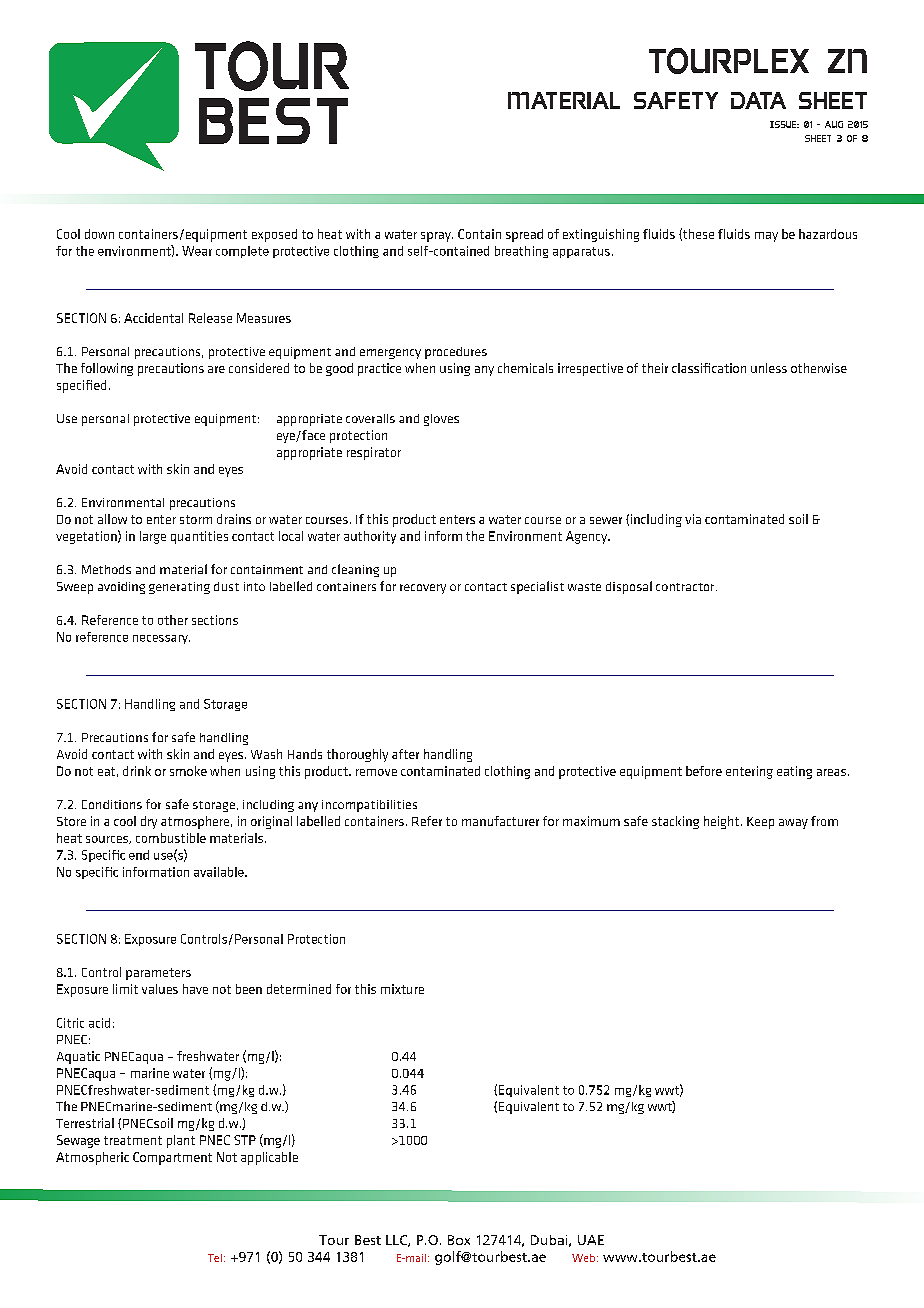 The height and width of the screenshot is (1308, 924). Describe the element at coordinates (99, 234) in the screenshot. I see `down` at that location.
